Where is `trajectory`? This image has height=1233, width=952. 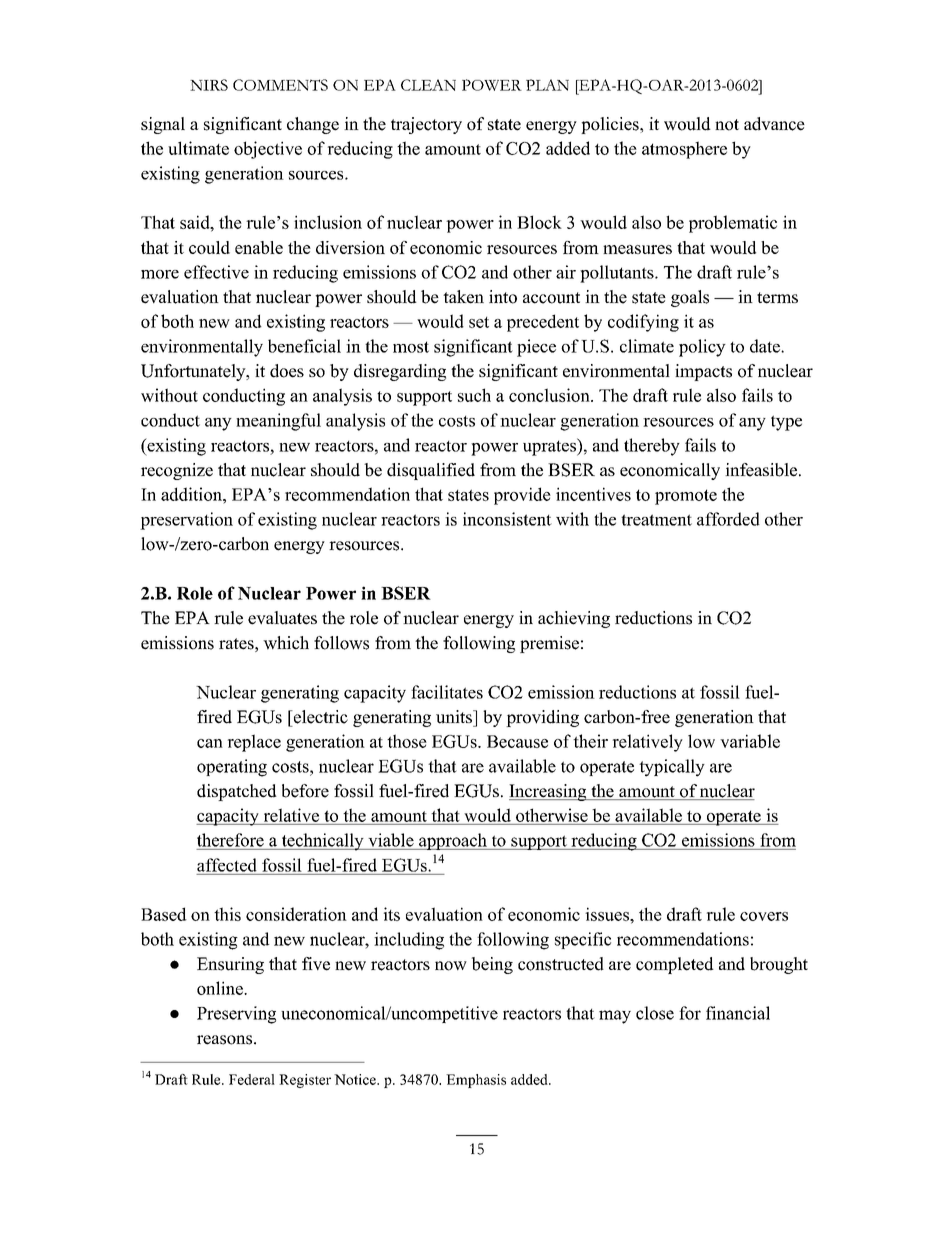
trajectory is located at coordinates (426, 125).
